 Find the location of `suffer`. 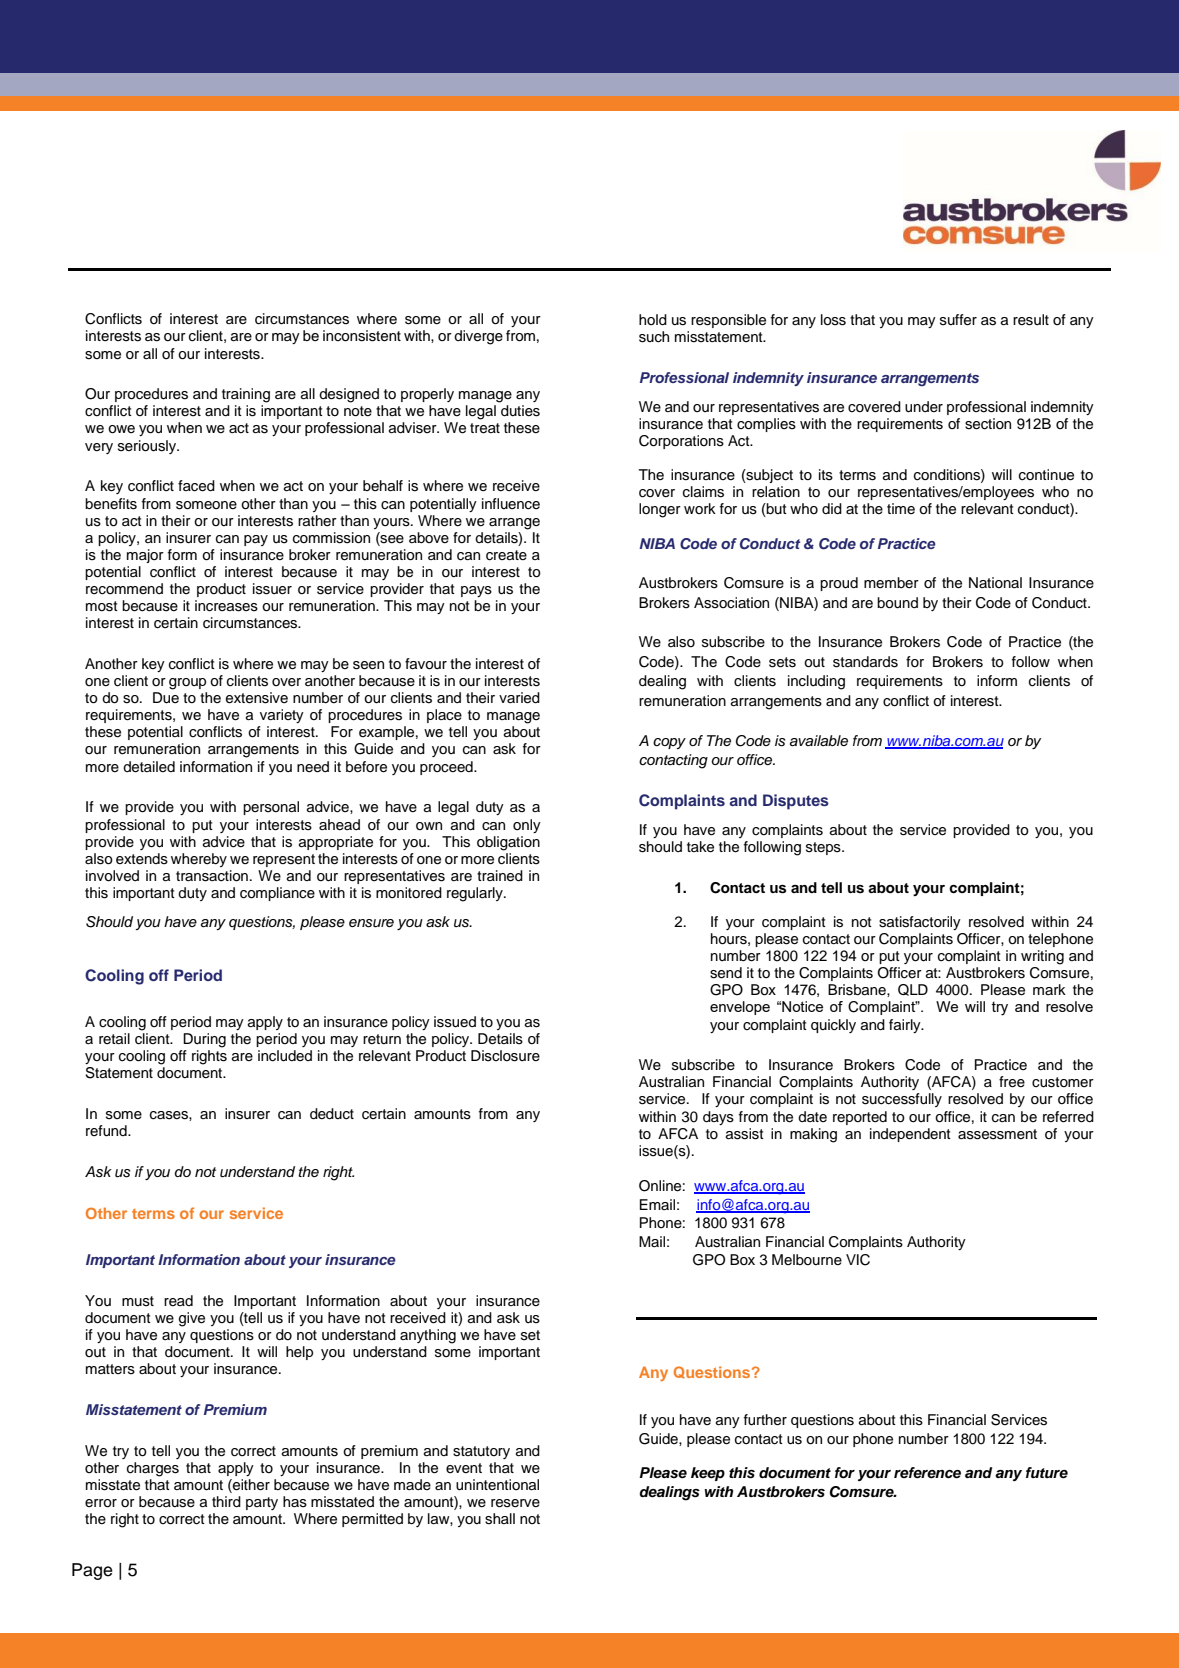

suffer is located at coordinates (958, 320).
